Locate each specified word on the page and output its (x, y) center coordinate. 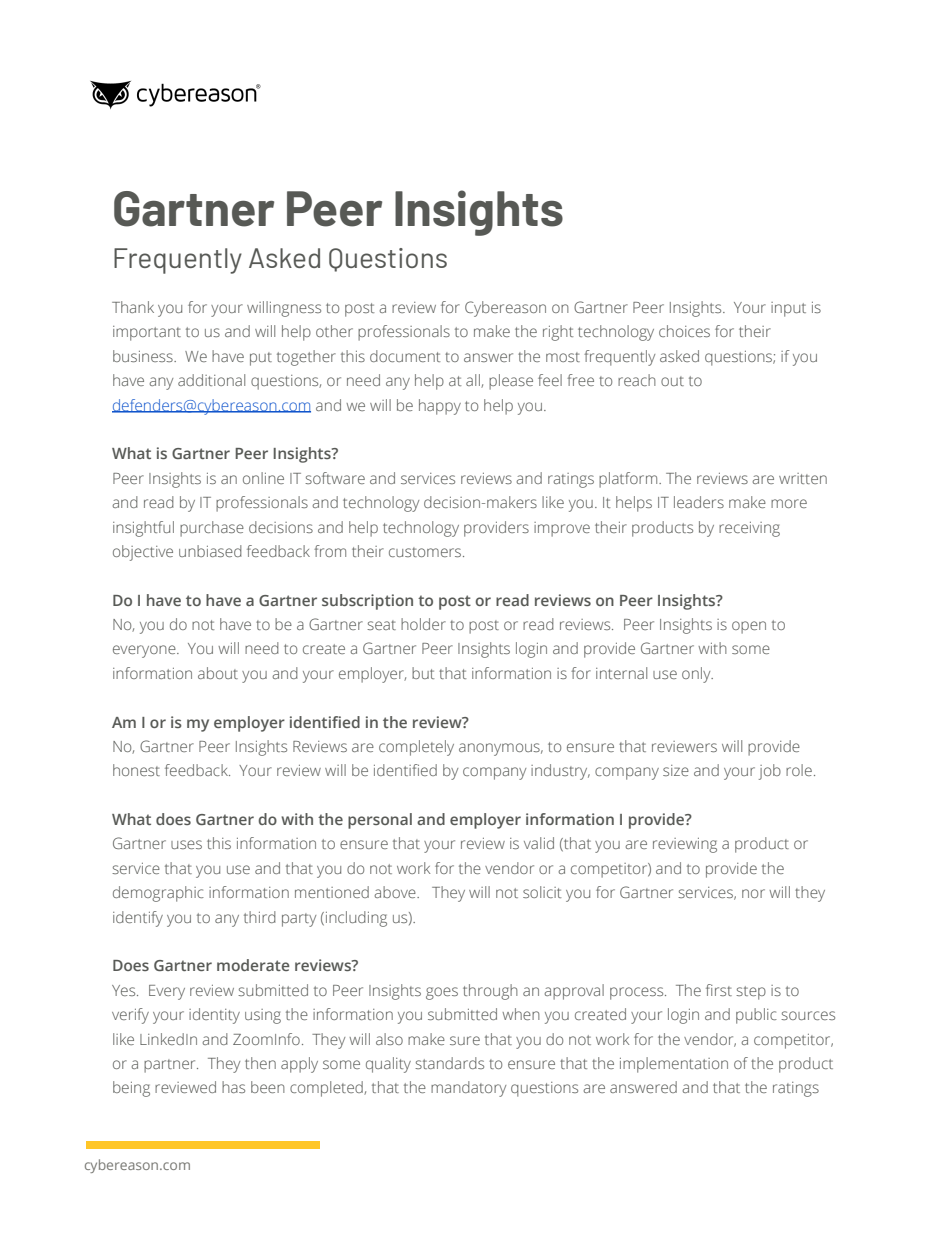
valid (539, 843)
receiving (749, 529)
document (405, 356)
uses (186, 844)
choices (684, 331)
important (147, 333)
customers (426, 552)
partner (171, 1066)
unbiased (210, 551)
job (770, 772)
